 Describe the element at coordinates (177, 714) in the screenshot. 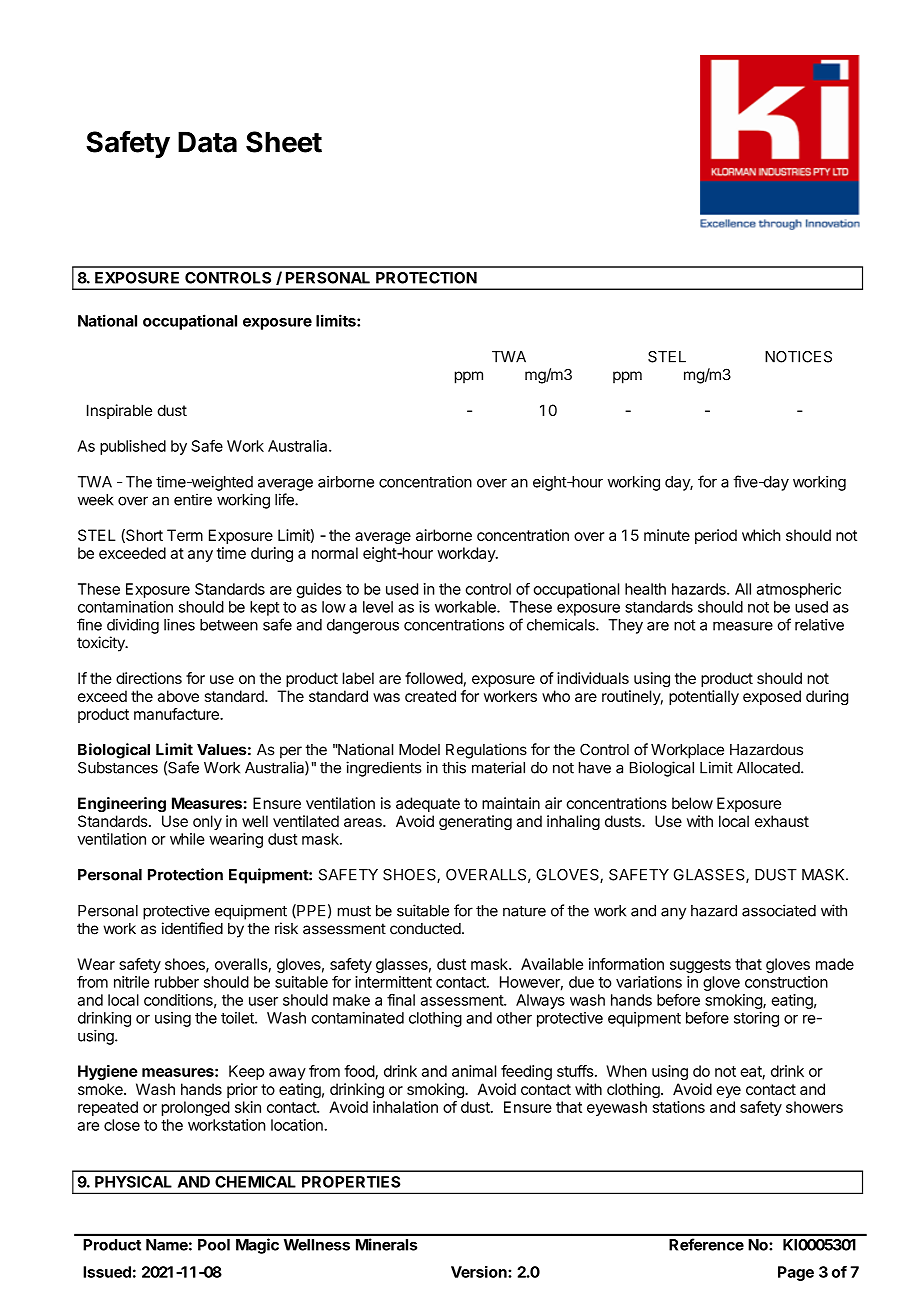

I see `manufacture` at that location.
